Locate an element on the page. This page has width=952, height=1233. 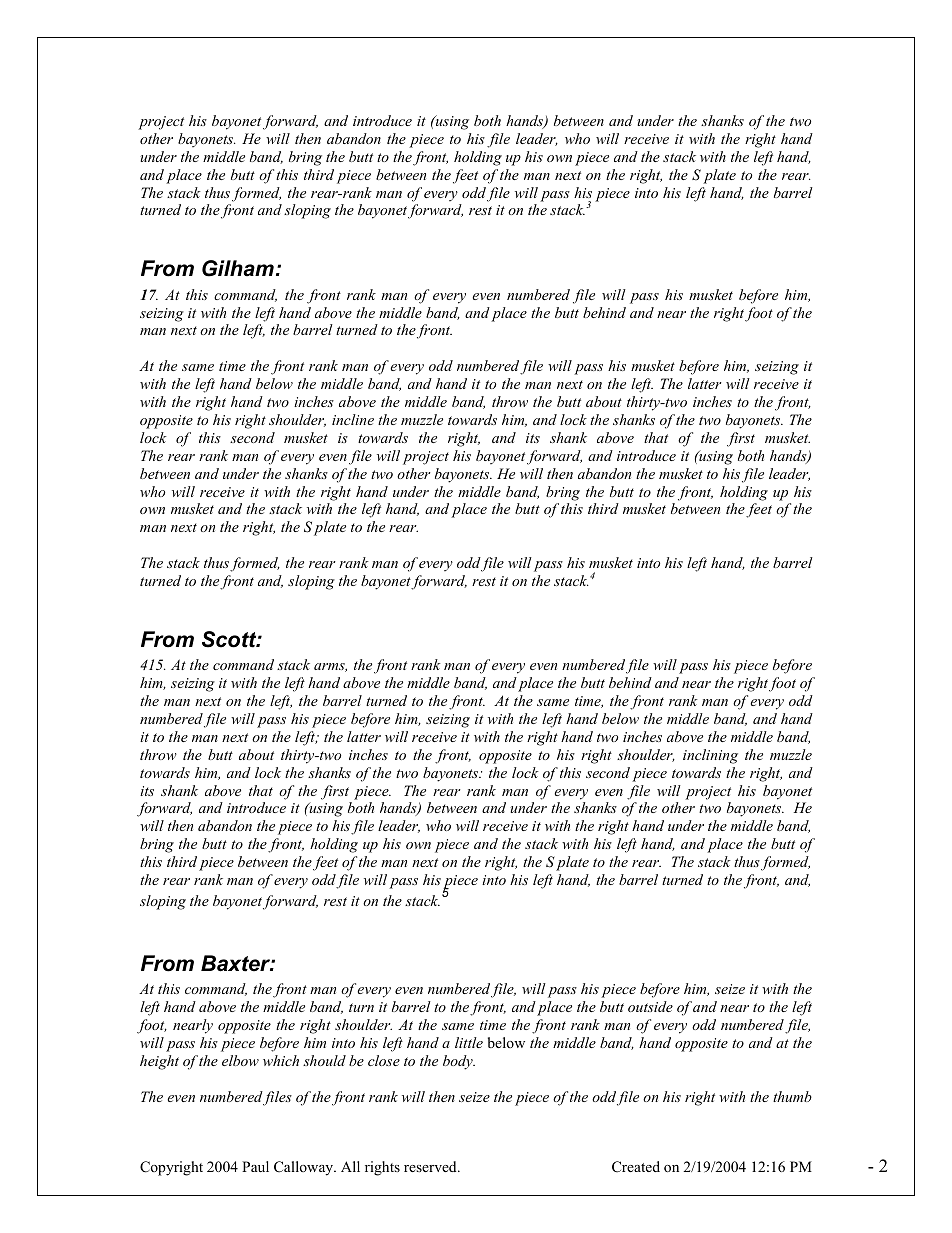
little is located at coordinates (469, 1042).
